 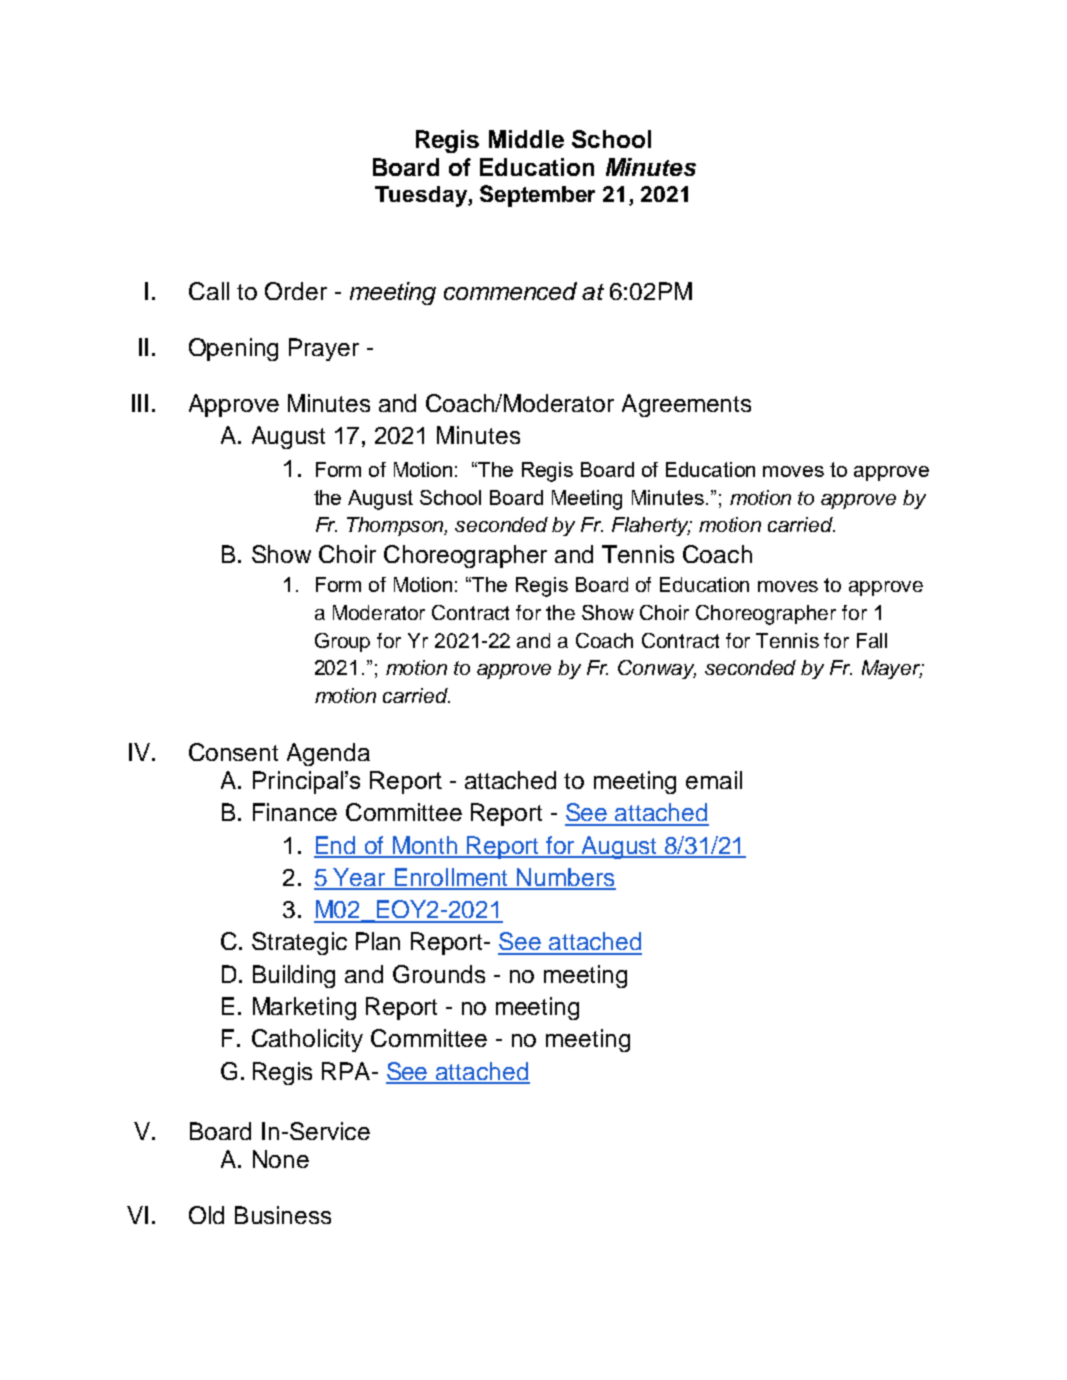 I want to click on Middle, so click(x=526, y=139).
